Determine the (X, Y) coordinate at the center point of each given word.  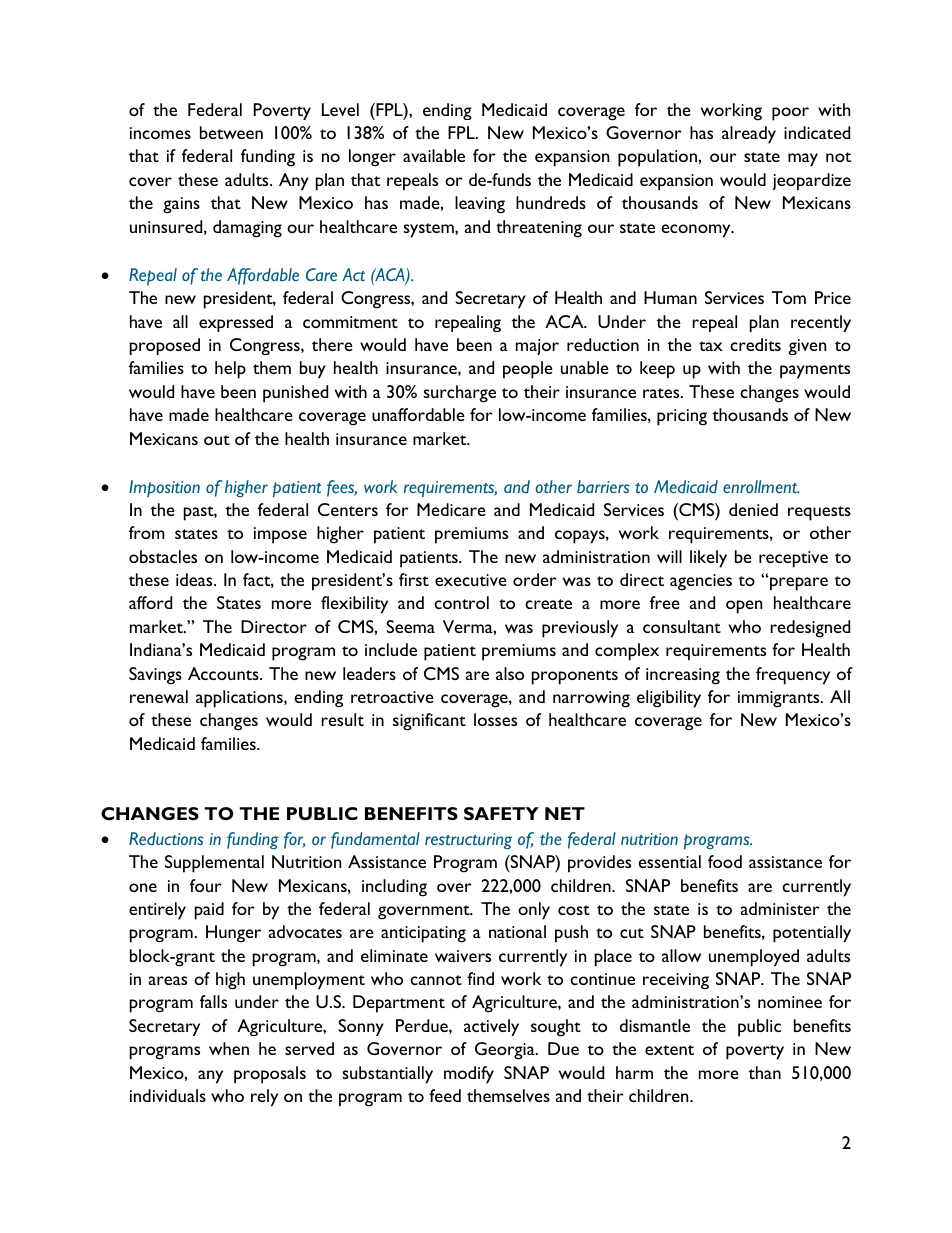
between (231, 132)
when (229, 1048)
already (749, 135)
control (461, 602)
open (744, 607)
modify (469, 1075)
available (434, 155)
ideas (195, 579)
